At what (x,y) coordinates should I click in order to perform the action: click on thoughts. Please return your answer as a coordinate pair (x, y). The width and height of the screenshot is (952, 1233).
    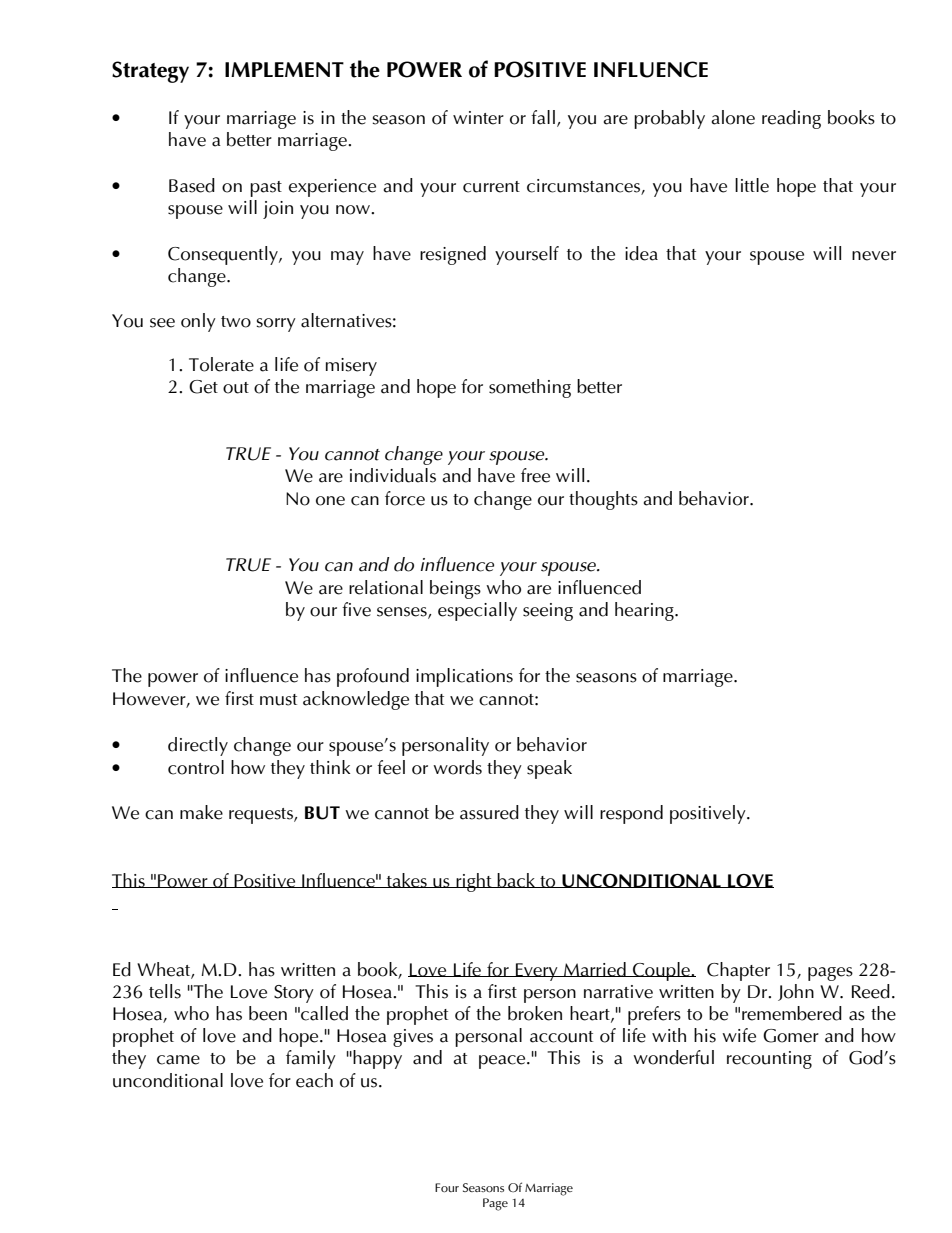
    Looking at the image, I should click on (603, 500).
